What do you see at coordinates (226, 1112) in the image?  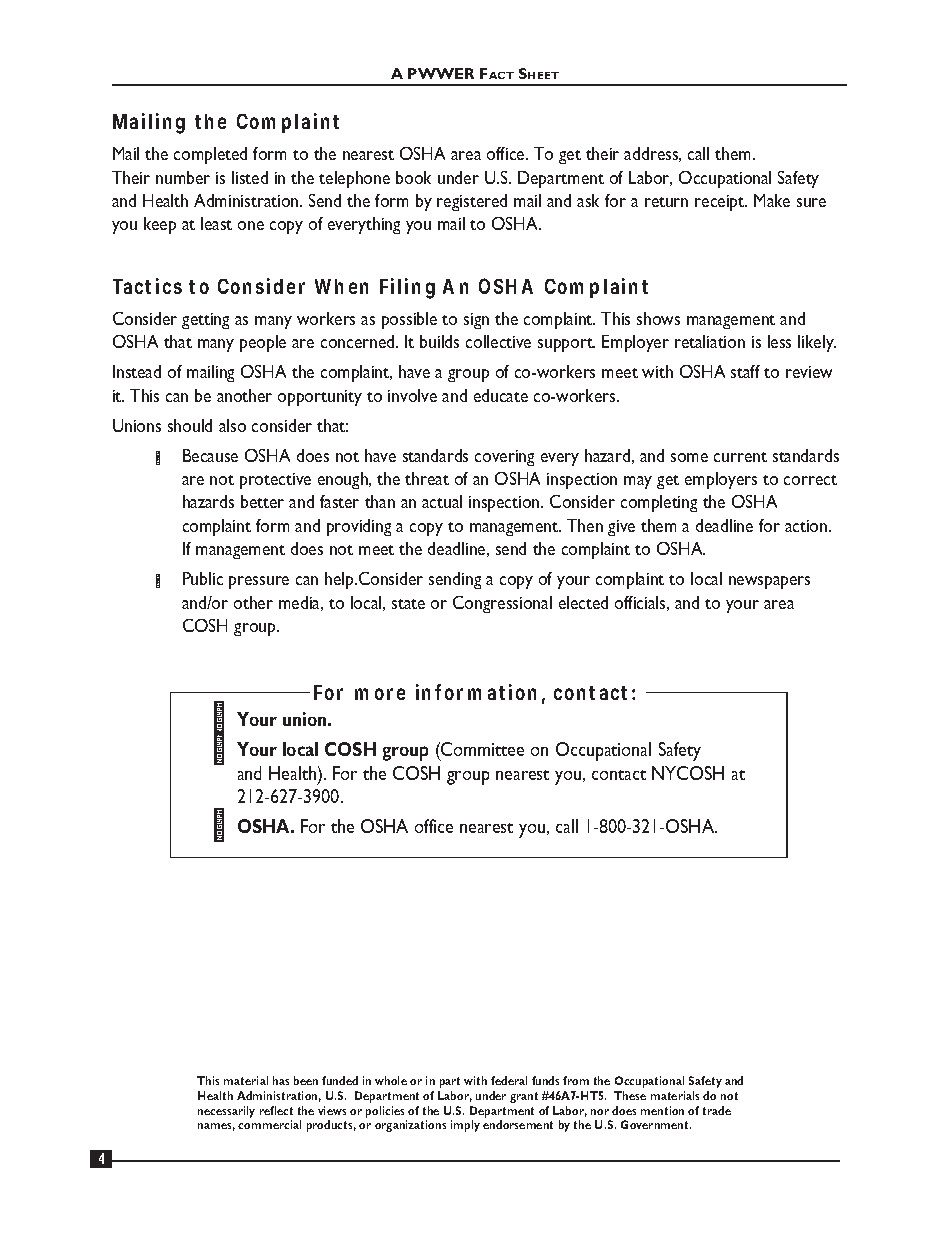 I see `necessarily` at bounding box center [226, 1112].
